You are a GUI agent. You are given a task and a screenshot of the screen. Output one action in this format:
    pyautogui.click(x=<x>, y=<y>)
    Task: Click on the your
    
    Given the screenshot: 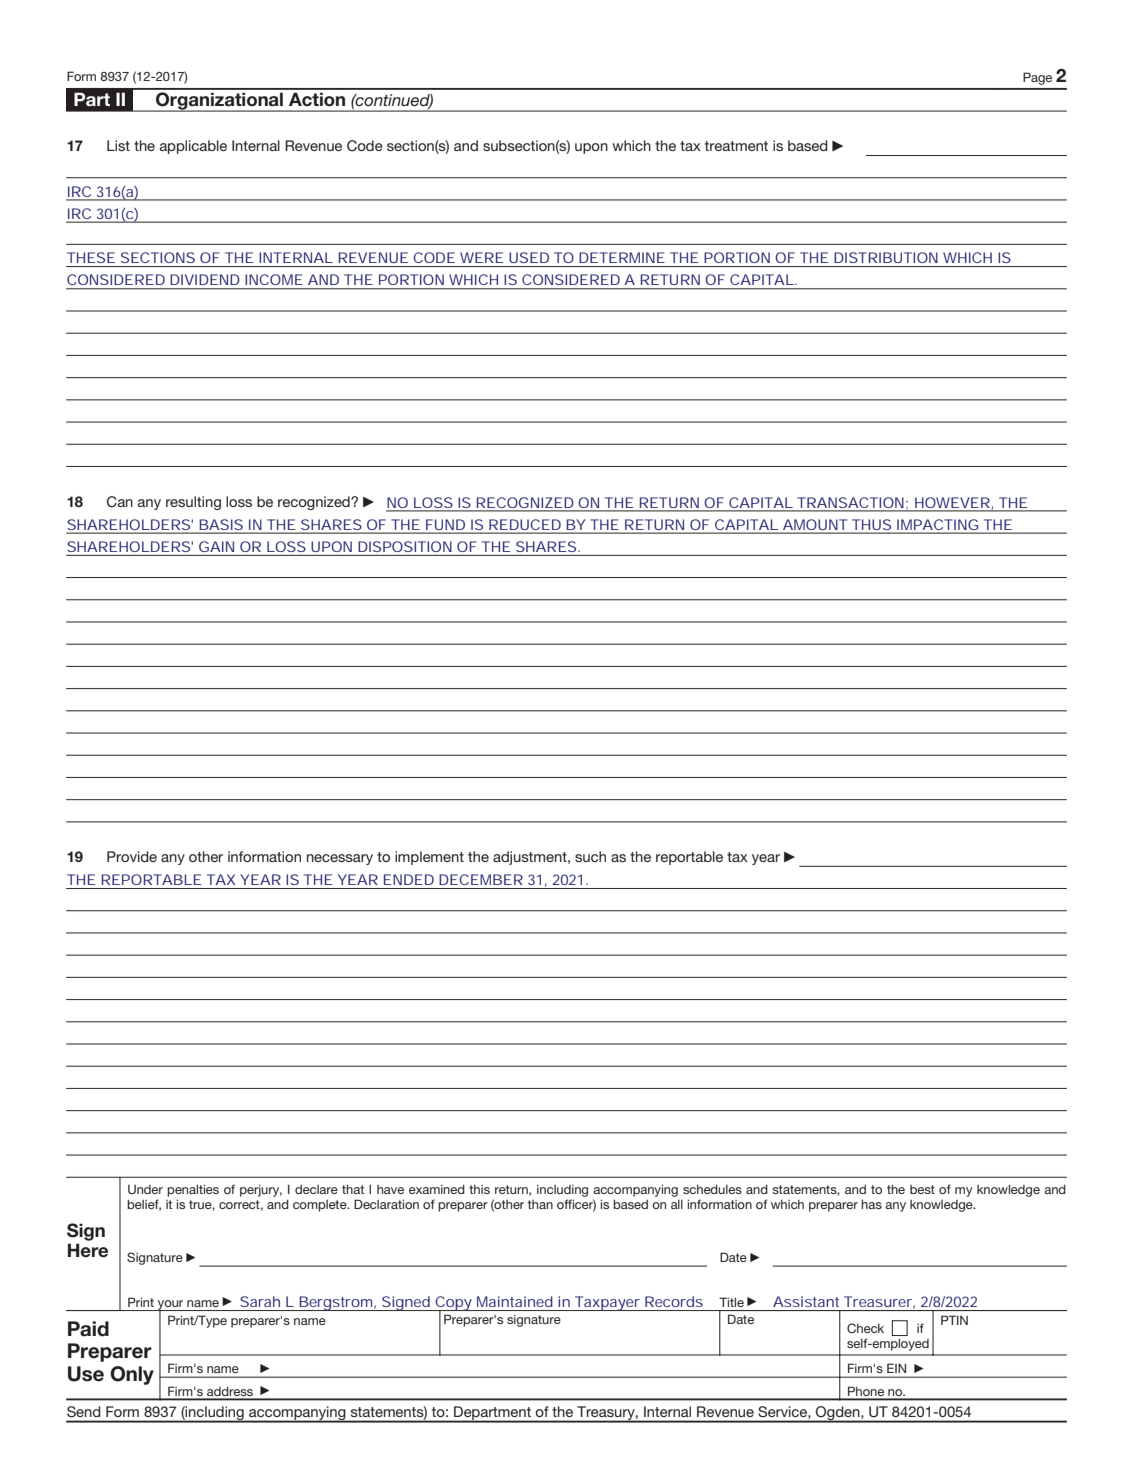 What is the action you would take?
    pyautogui.click(x=171, y=1306)
